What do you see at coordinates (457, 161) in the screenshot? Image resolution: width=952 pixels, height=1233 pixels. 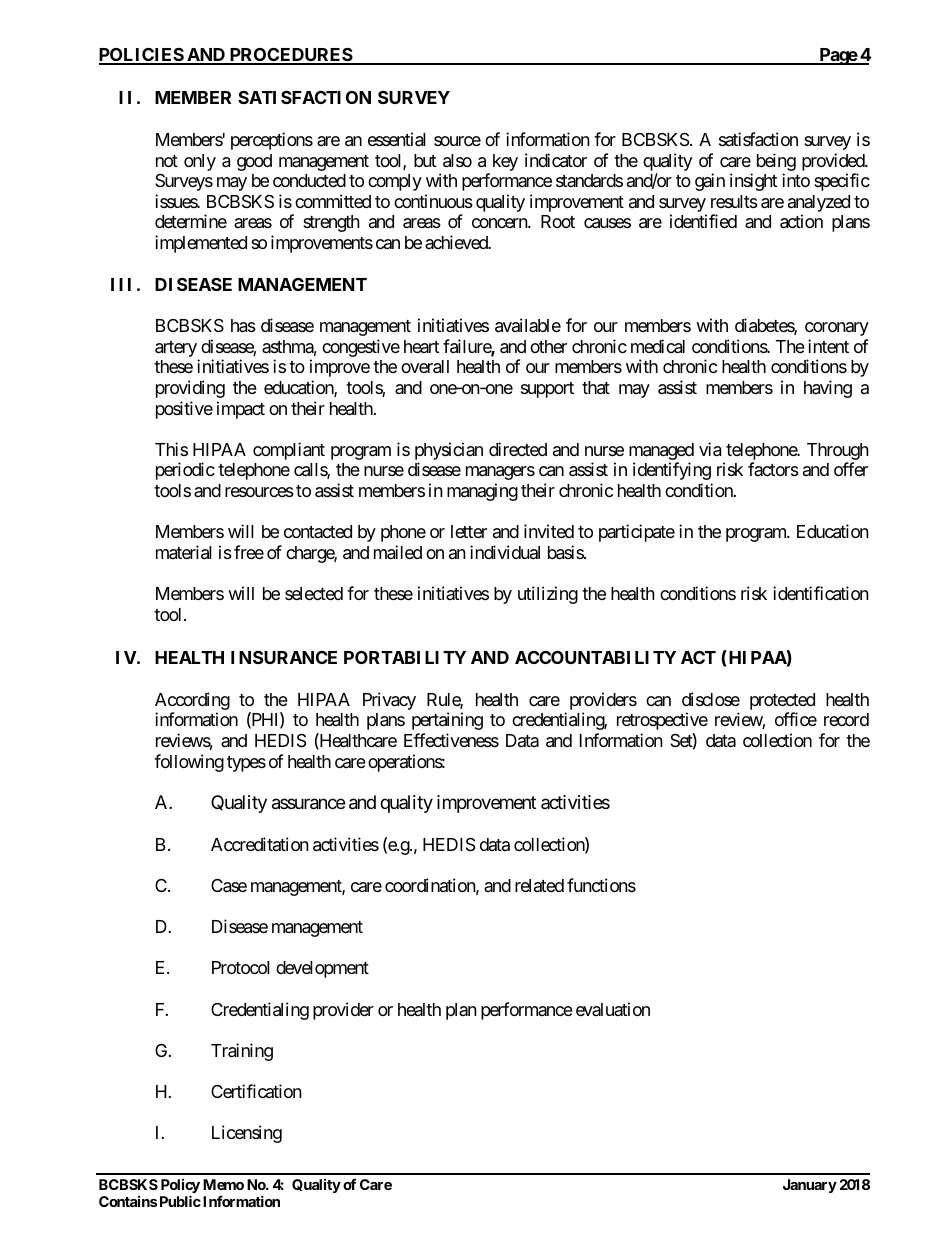 I see `also` at bounding box center [457, 161].
